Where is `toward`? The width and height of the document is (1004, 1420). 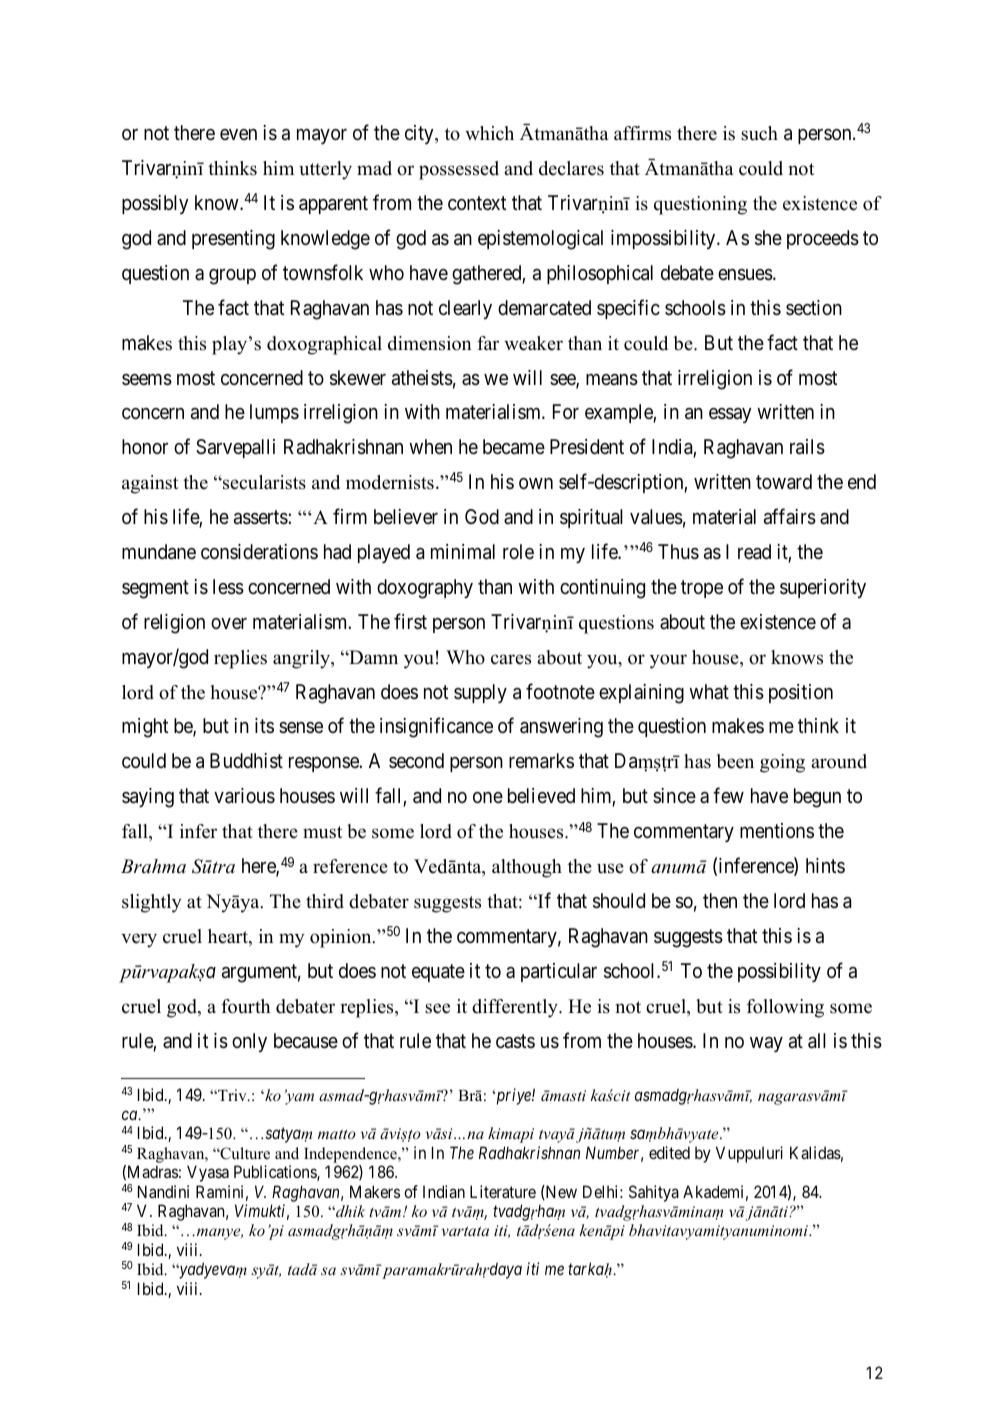
toward is located at coordinates (784, 482).
